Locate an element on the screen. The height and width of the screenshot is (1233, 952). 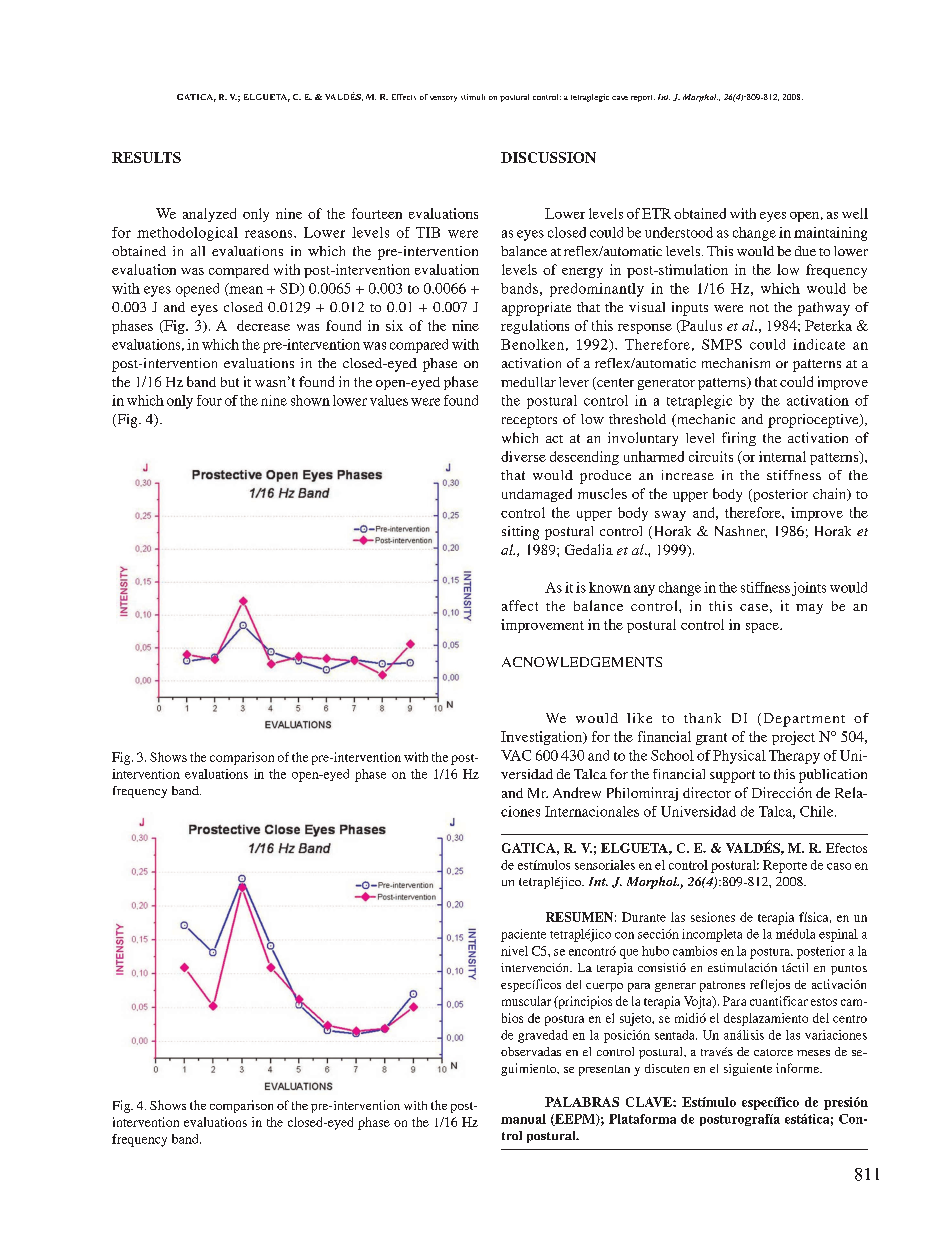
caso is located at coordinates (839, 866).
